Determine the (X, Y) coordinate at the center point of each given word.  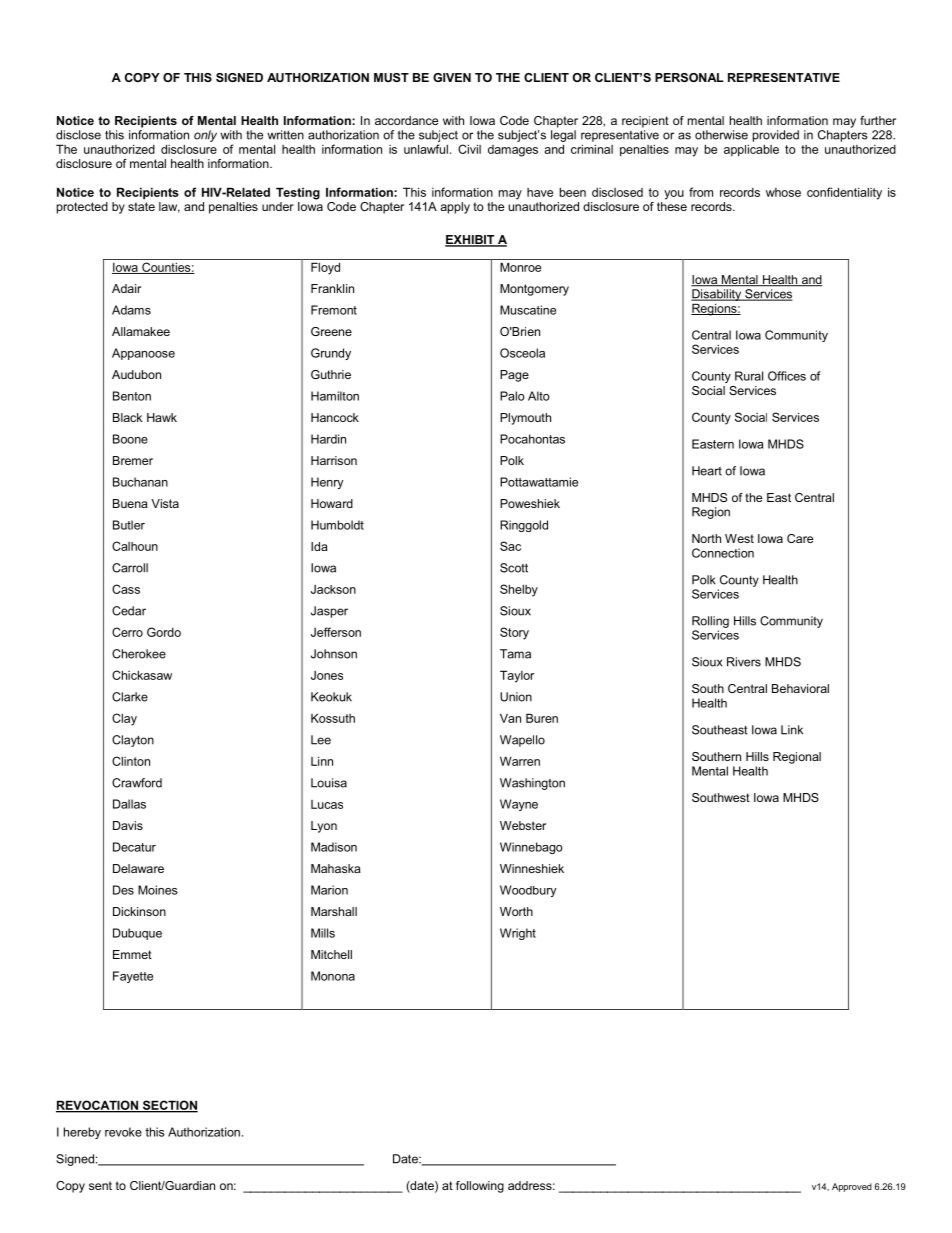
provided (776, 136)
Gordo (164, 632)
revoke (123, 1132)
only (205, 136)
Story (514, 633)
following (480, 1187)
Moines (158, 890)
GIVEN (452, 77)
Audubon (136, 374)
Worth (516, 911)
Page (514, 376)
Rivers (744, 662)
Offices (787, 376)
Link (792, 730)
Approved (852, 1187)
